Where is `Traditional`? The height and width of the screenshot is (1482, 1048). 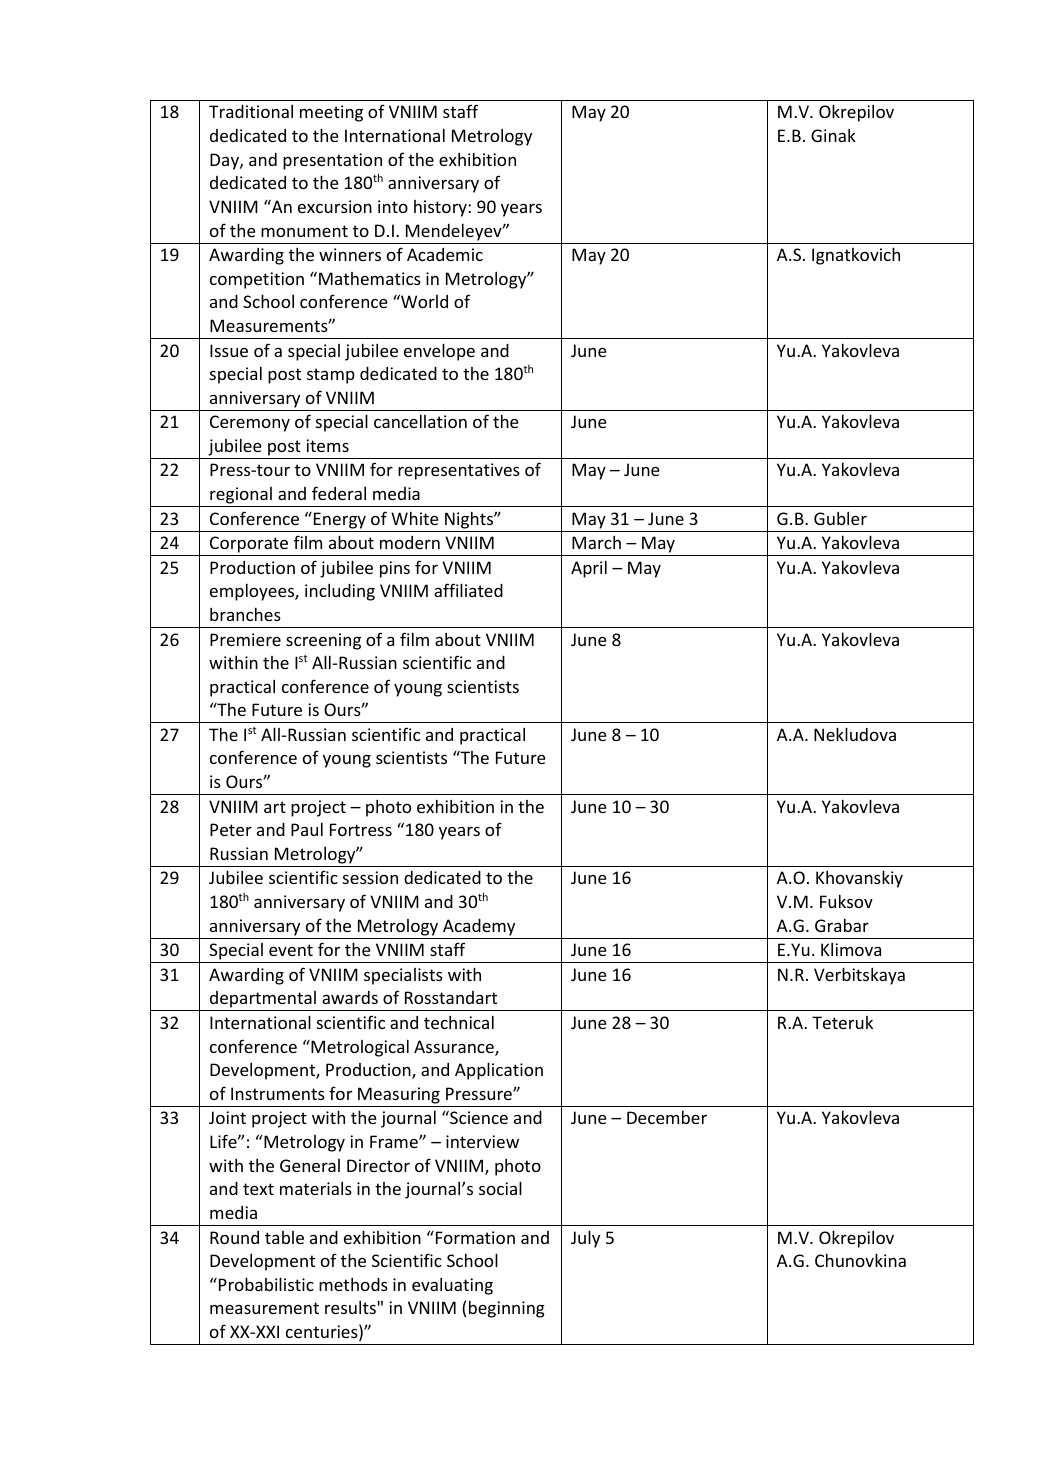 Traditional is located at coordinates (251, 111).
